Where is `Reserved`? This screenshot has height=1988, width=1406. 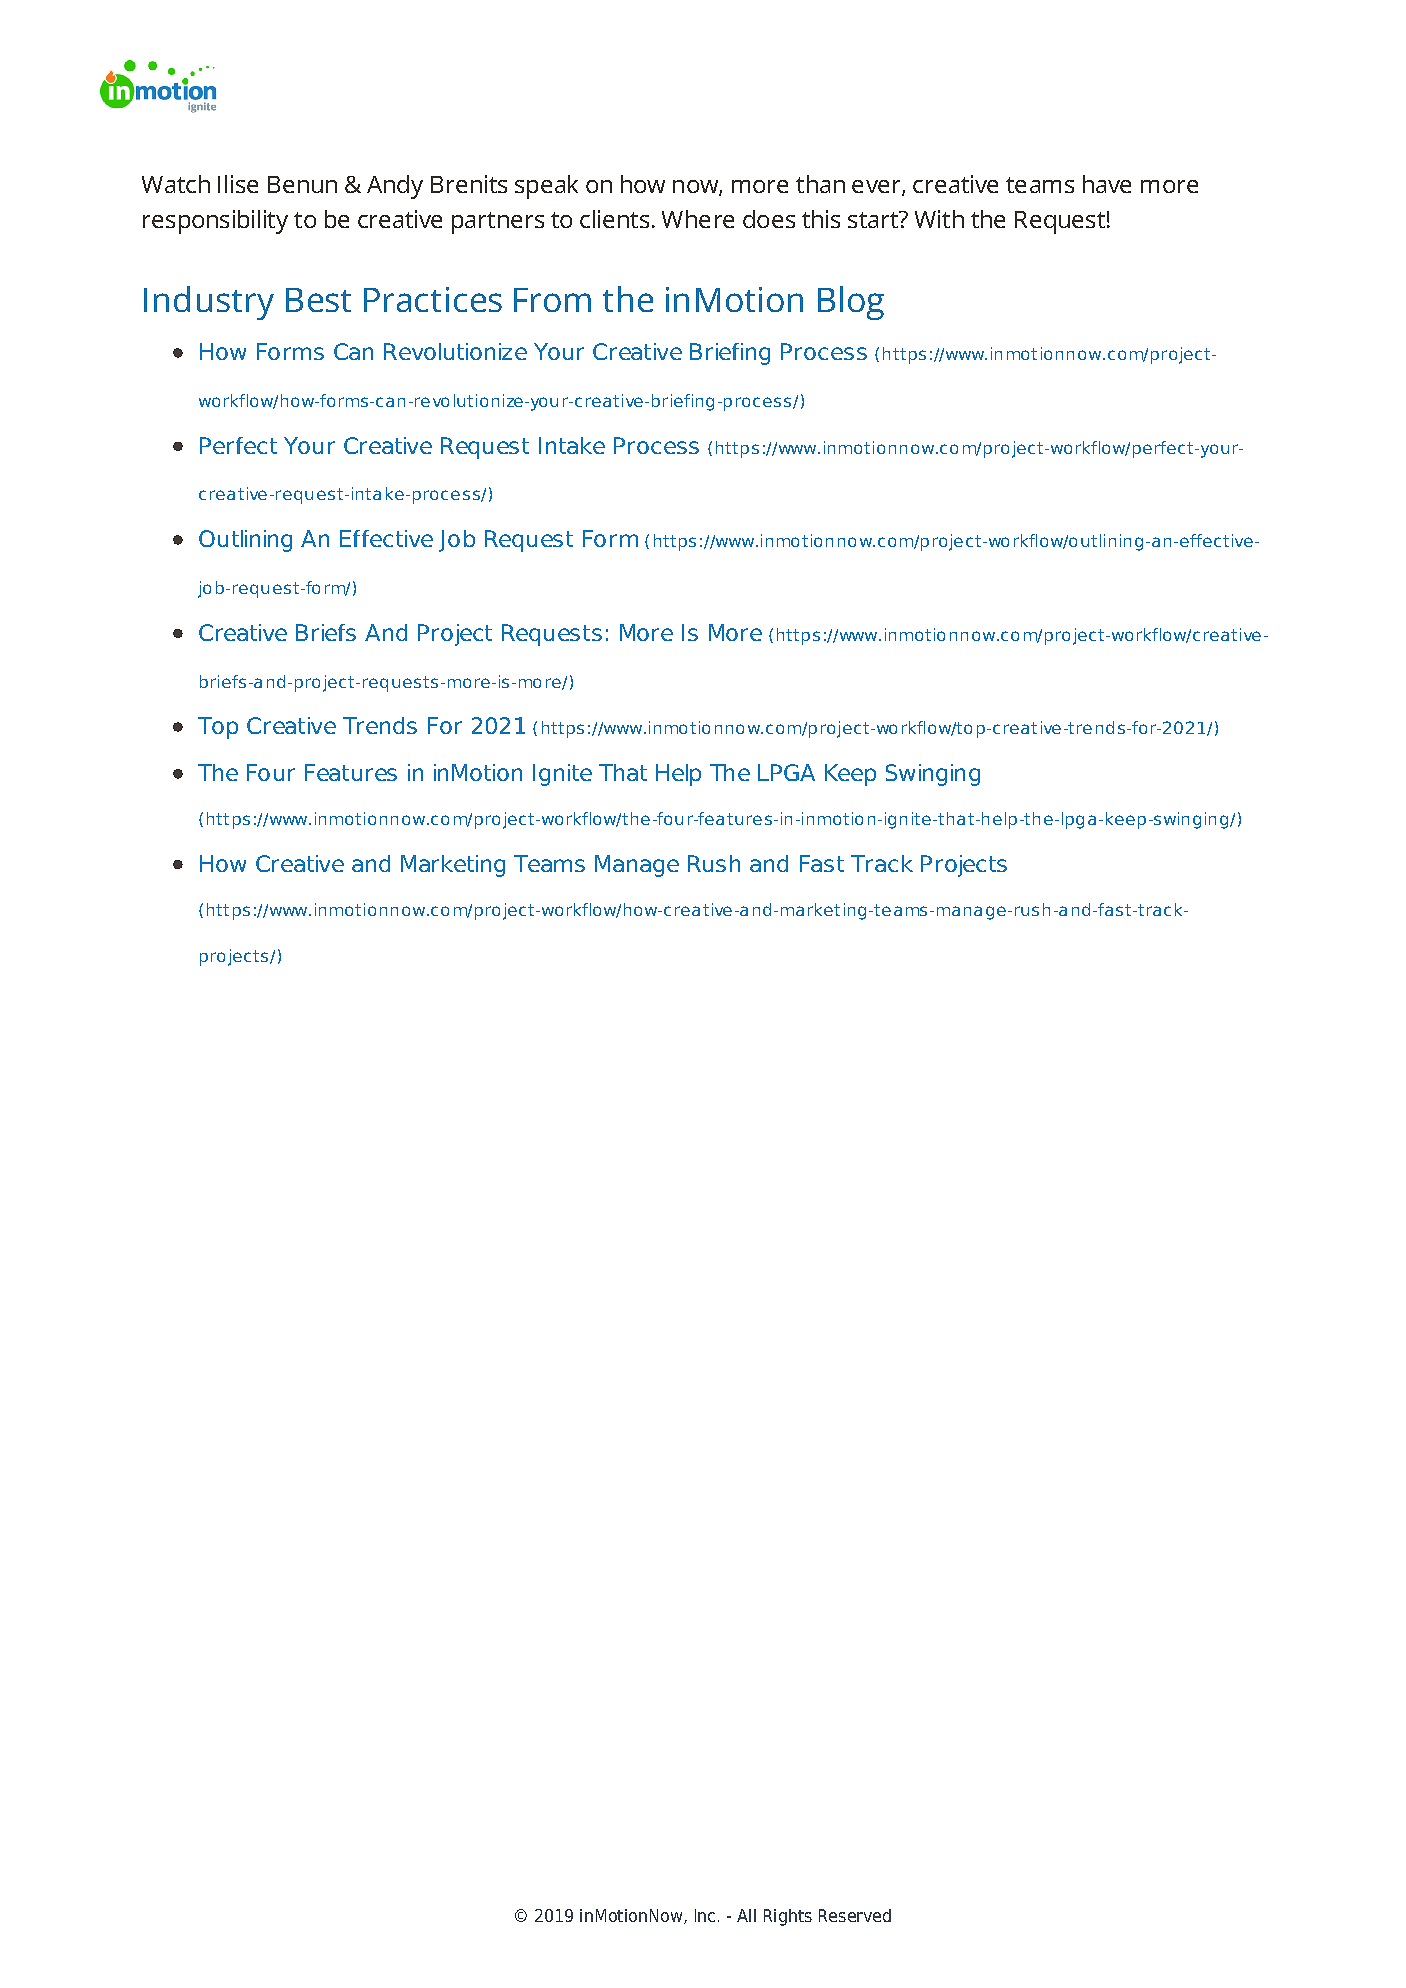
Reserved is located at coordinates (855, 1915).
